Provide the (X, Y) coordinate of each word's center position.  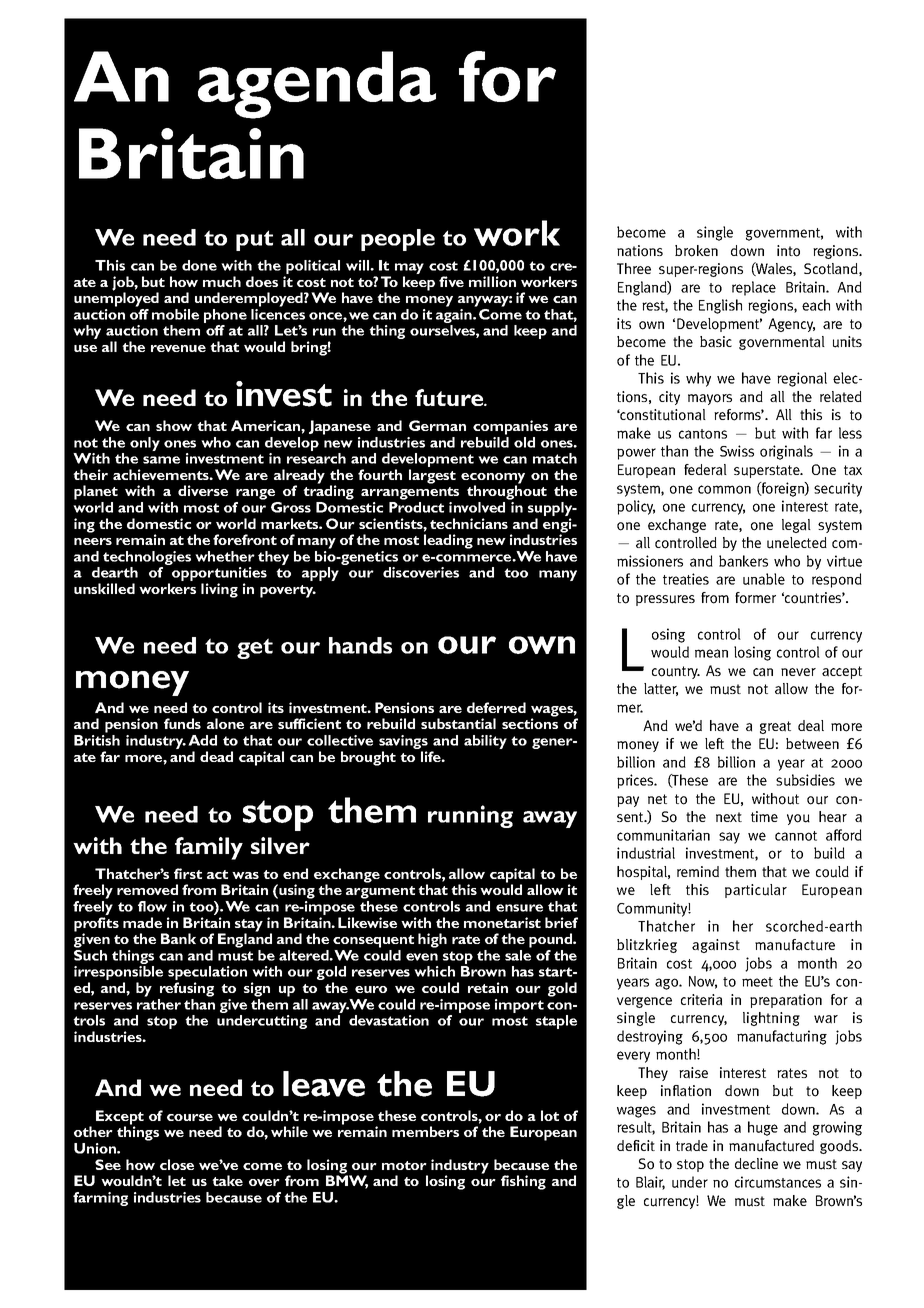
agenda (317, 85)
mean (711, 653)
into (788, 251)
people (398, 240)
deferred (496, 707)
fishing (523, 1182)
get (255, 648)
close (177, 1164)
